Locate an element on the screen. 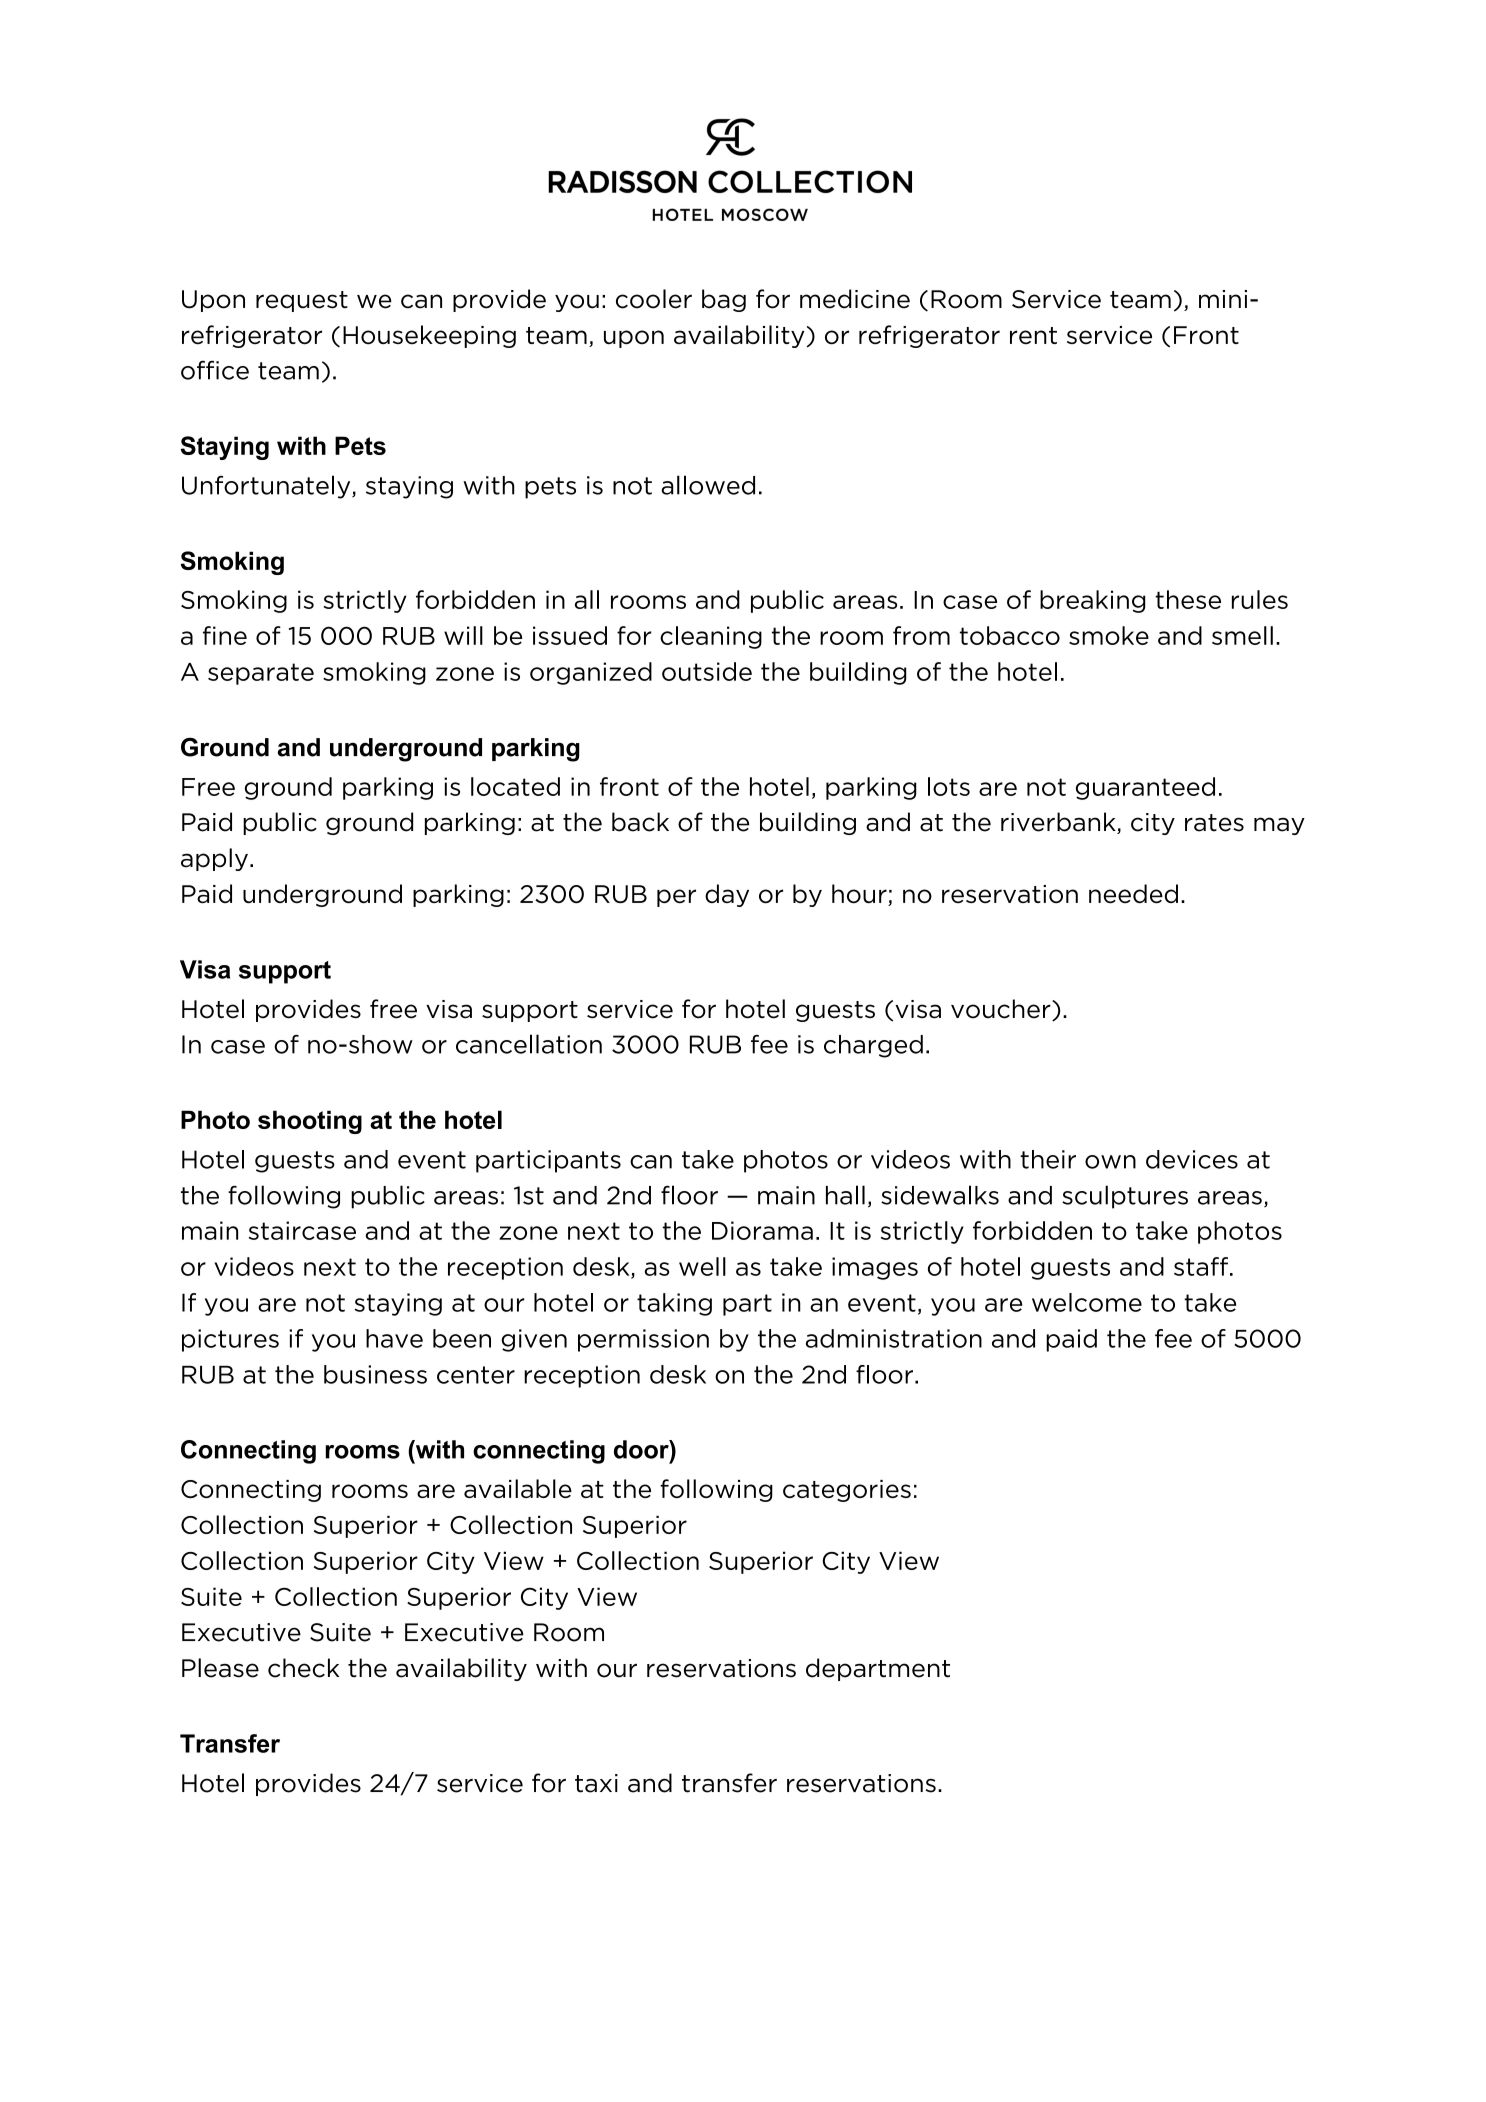 This screenshot has width=1486, height=2102. permission is located at coordinates (643, 1340).
